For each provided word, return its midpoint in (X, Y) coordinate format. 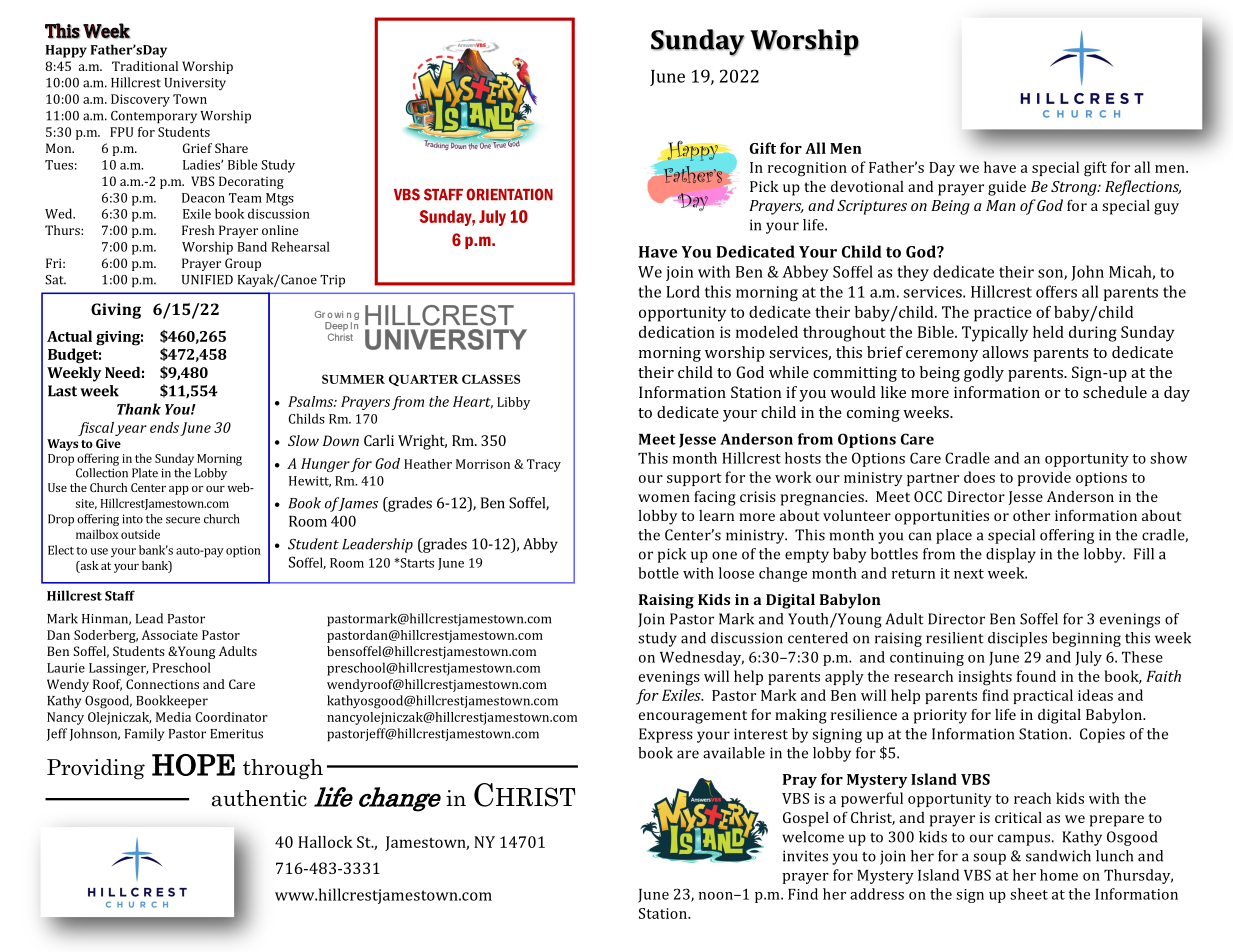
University (195, 84)
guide (1007, 188)
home (1059, 875)
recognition (807, 169)
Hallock (325, 842)
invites (805, 856)
